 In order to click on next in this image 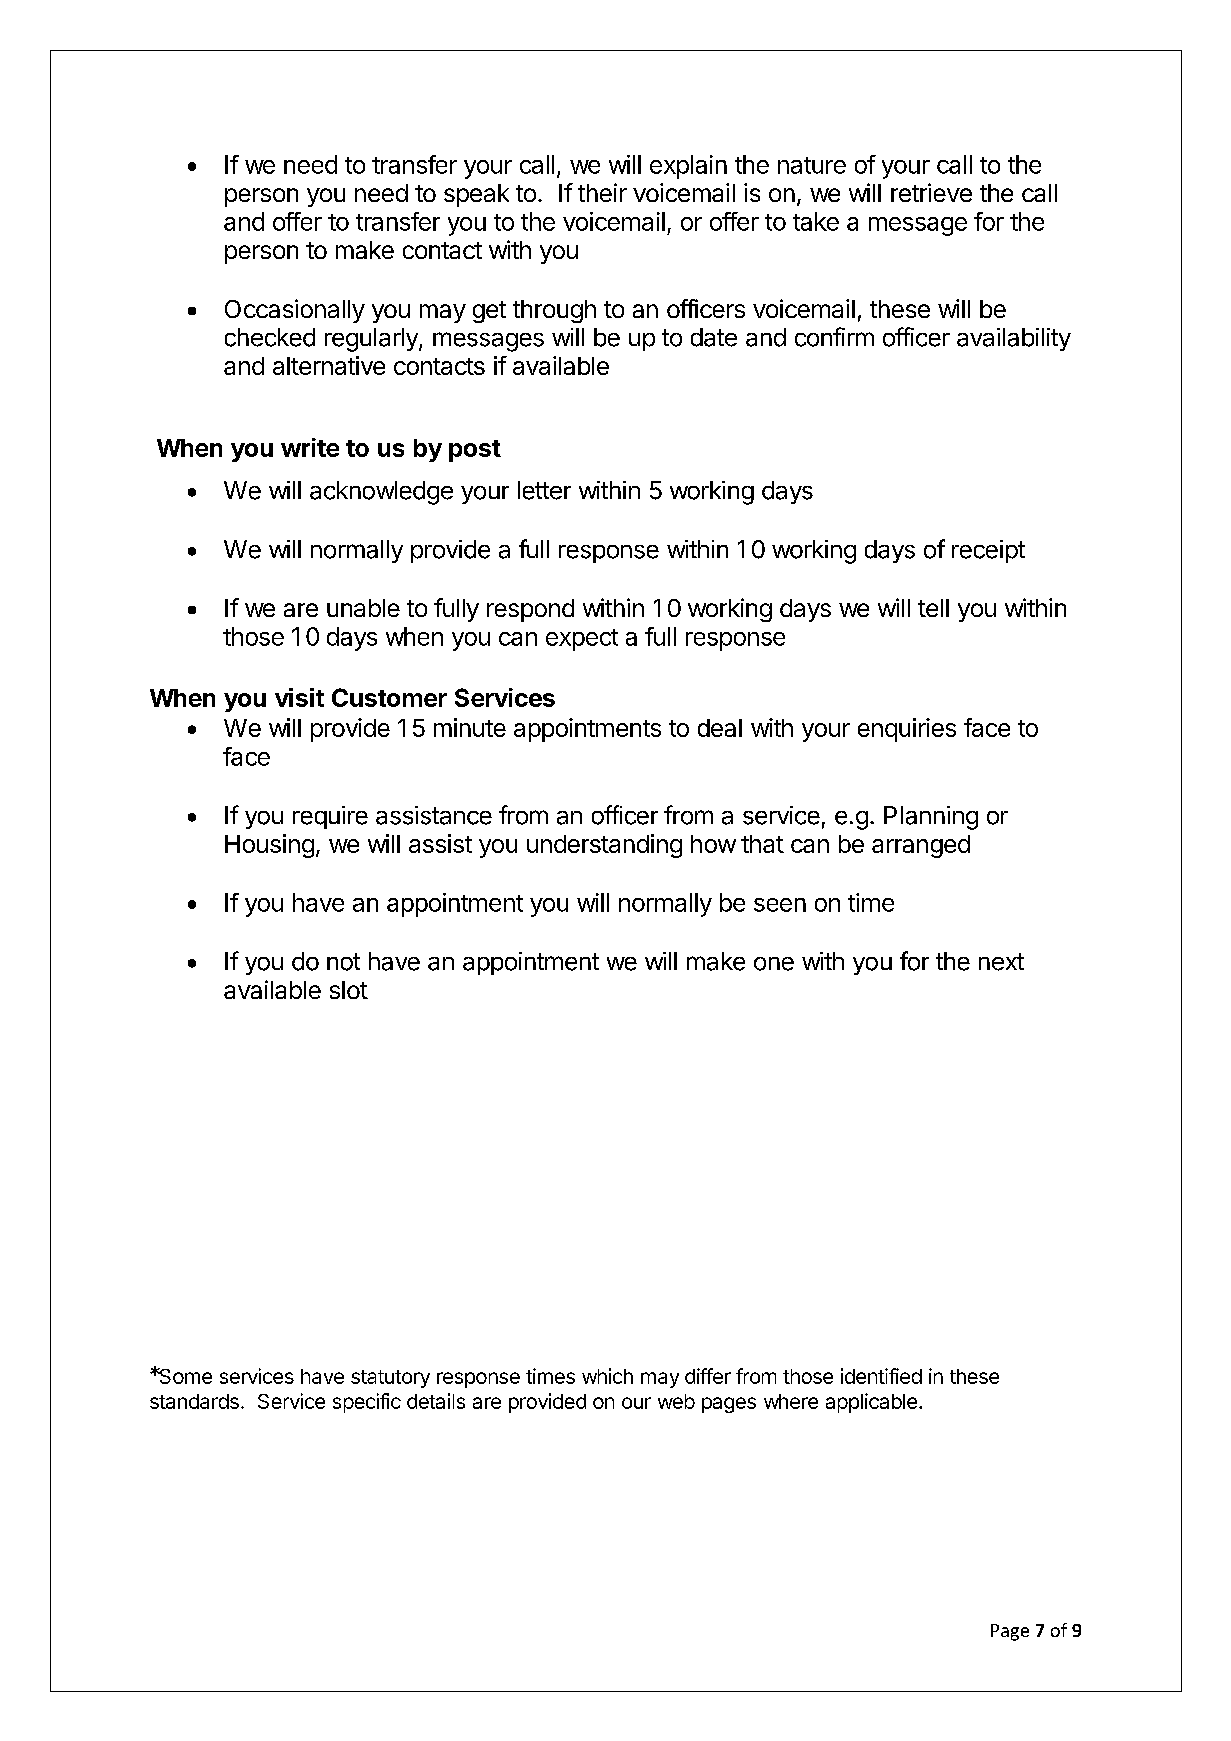, I will do `click(1001, 962)`.
